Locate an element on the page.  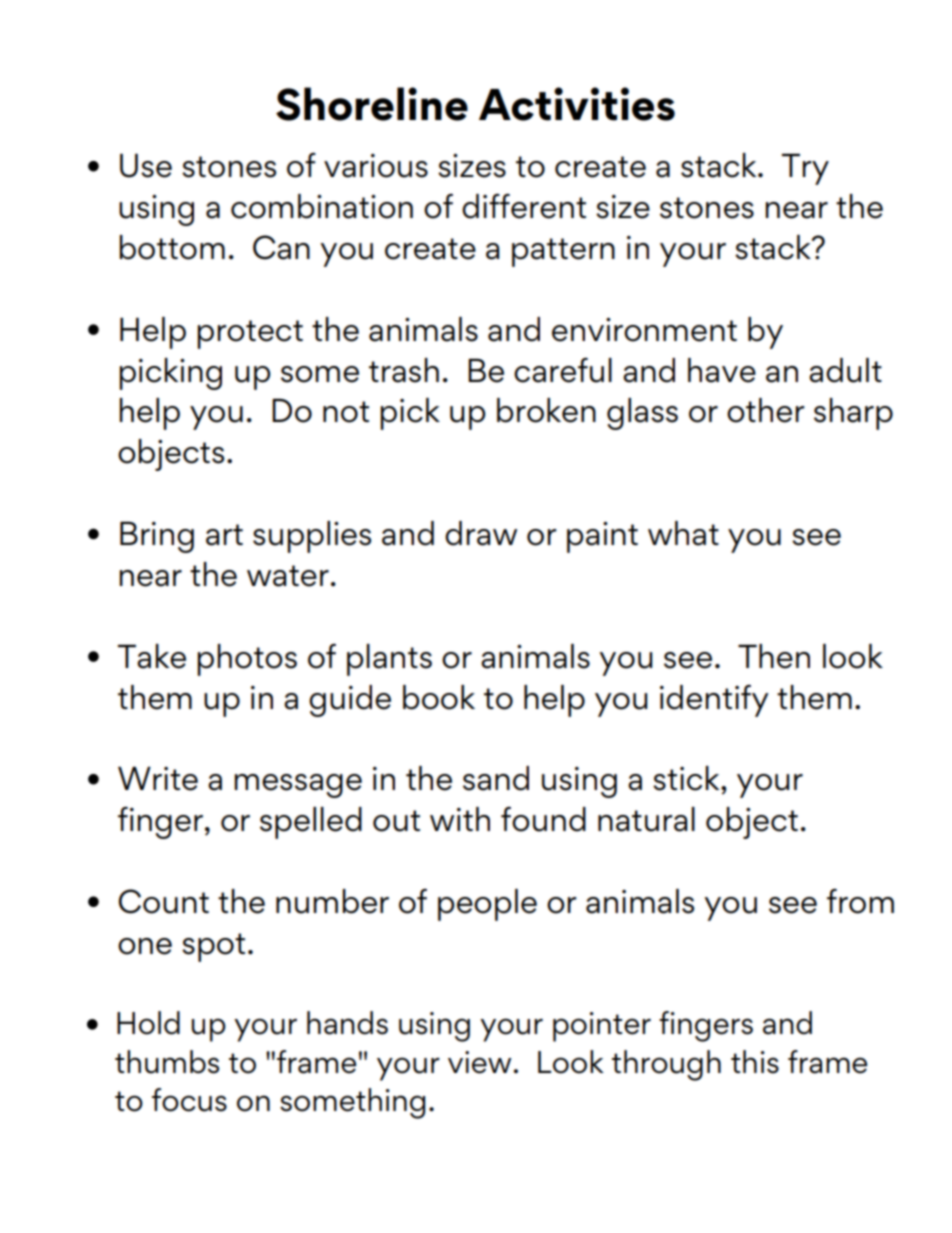
focus is located at coordinates (189, 1100).
